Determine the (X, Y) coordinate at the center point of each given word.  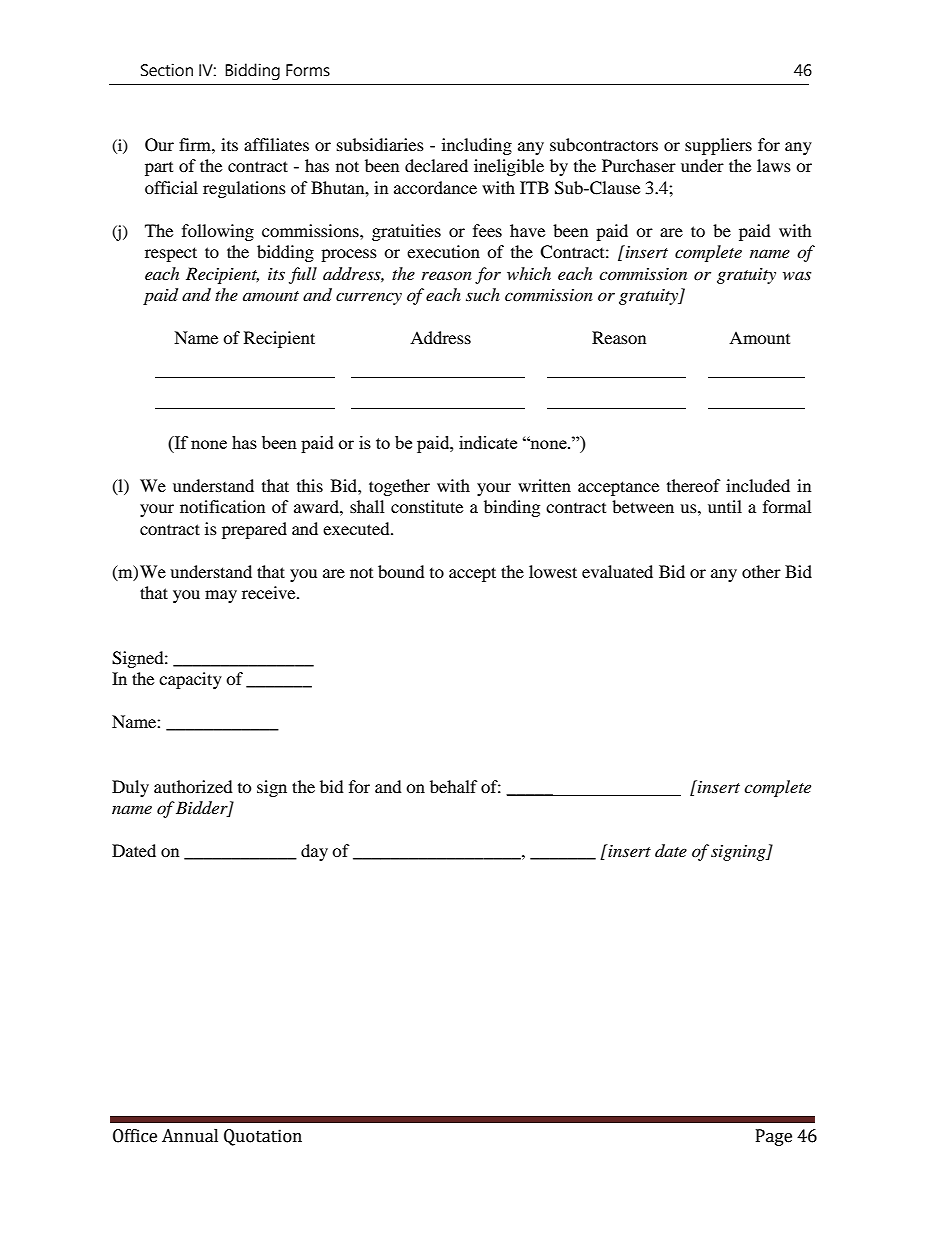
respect (171, 254)
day (314, 852)
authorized (193, 786)
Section (167, 70)
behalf (454, 786)
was (797, 275)
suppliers (718, 146)
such (483, 294)
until (725, 506)
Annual (190, 1136)
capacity (190, 680)
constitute (427, 506)
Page (774, 1137)
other (761, 571)
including (477, 146)
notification (222, 506)
